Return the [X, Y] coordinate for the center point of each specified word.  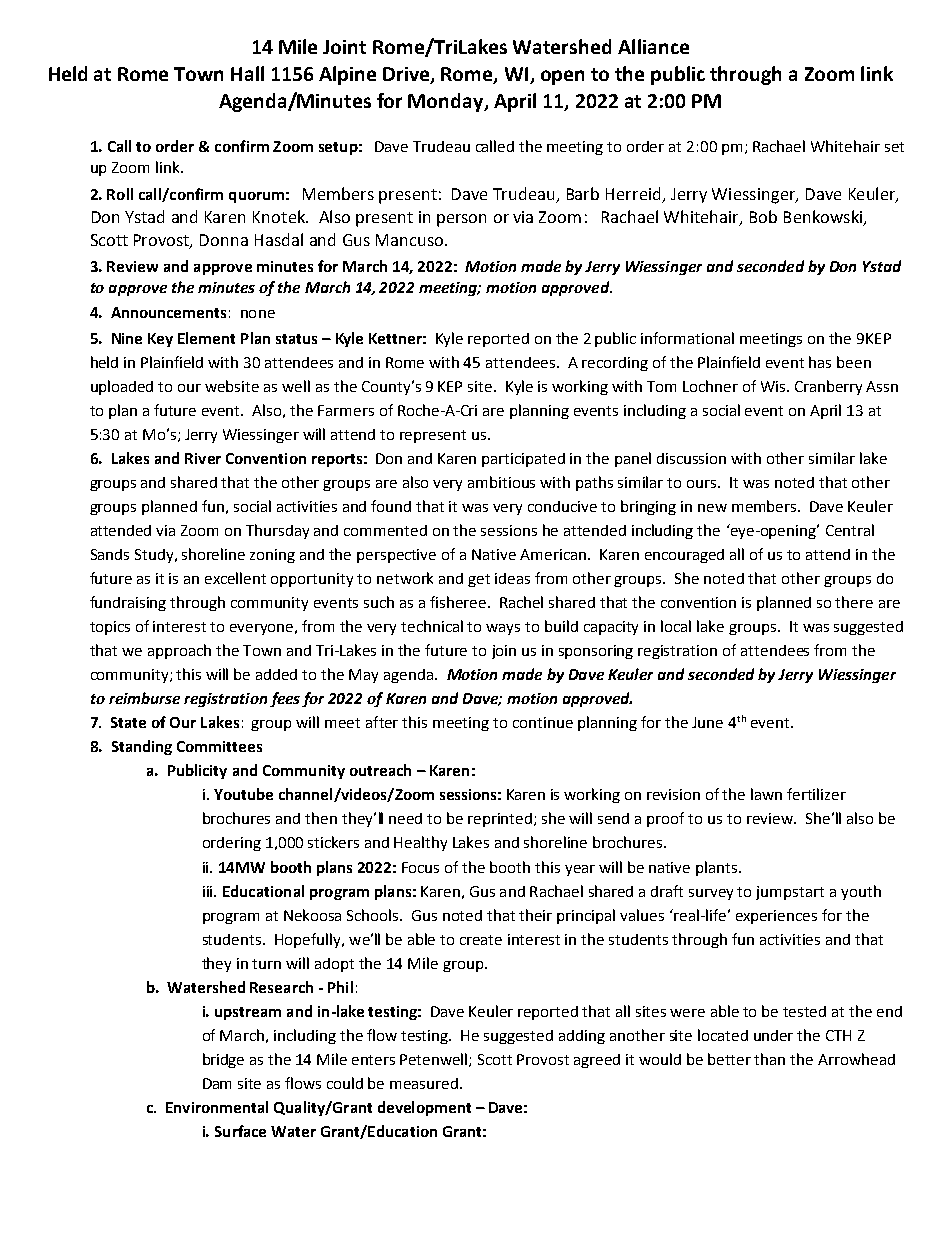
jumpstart [790, 893]
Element [206, 338]
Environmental [217, 1107]
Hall [247, 73]
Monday [447, 102]
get [479, 580]
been [854, 362]
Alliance [653, 46]
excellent [235, 578]
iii [209, 891]
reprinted [501, 820]
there [854, 602]
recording [615, 364]
